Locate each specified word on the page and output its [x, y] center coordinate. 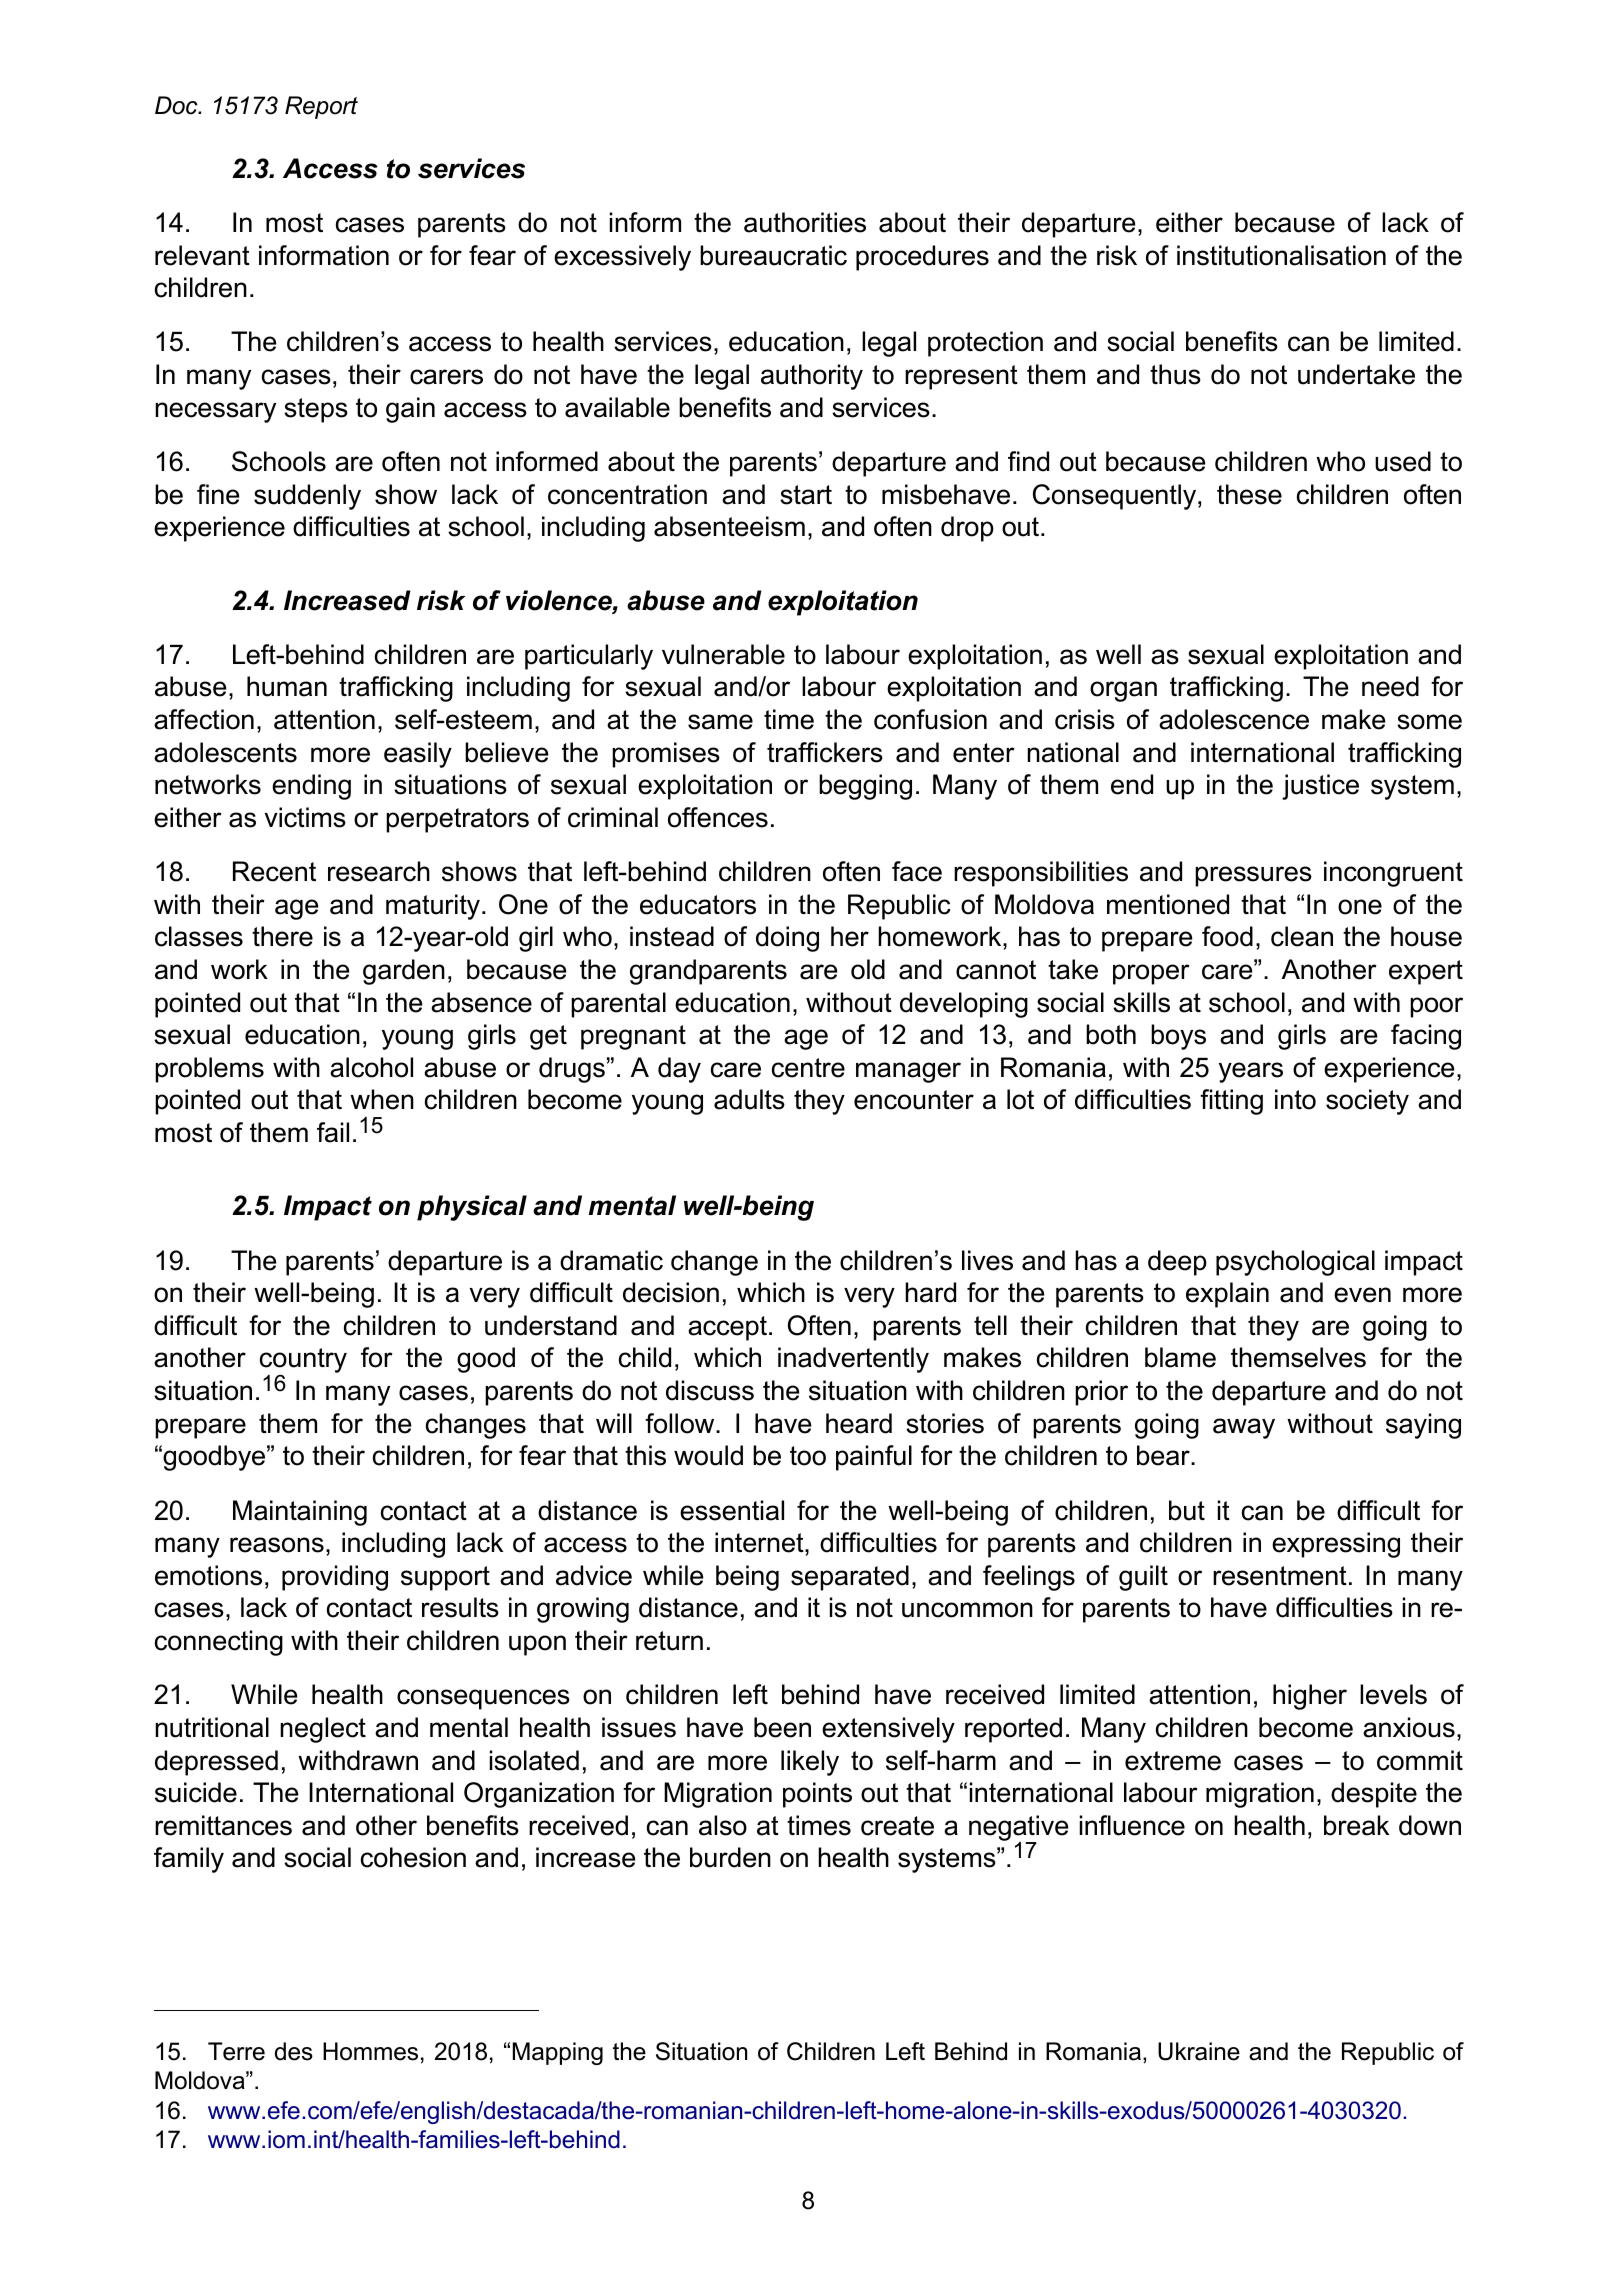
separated [850, 1578]
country [303, 1362]
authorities [805, 222]
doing [787, 939]
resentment [1280, 1576]
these [1249, 494]
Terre [236, 2051]
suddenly [307, 497]
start [806, 495]
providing [335, 1578]
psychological [1295, 1263]
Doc [177, 105]
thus [1175, 374]
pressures [1253, 876]
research [379, 871]
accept [727, 1328]
